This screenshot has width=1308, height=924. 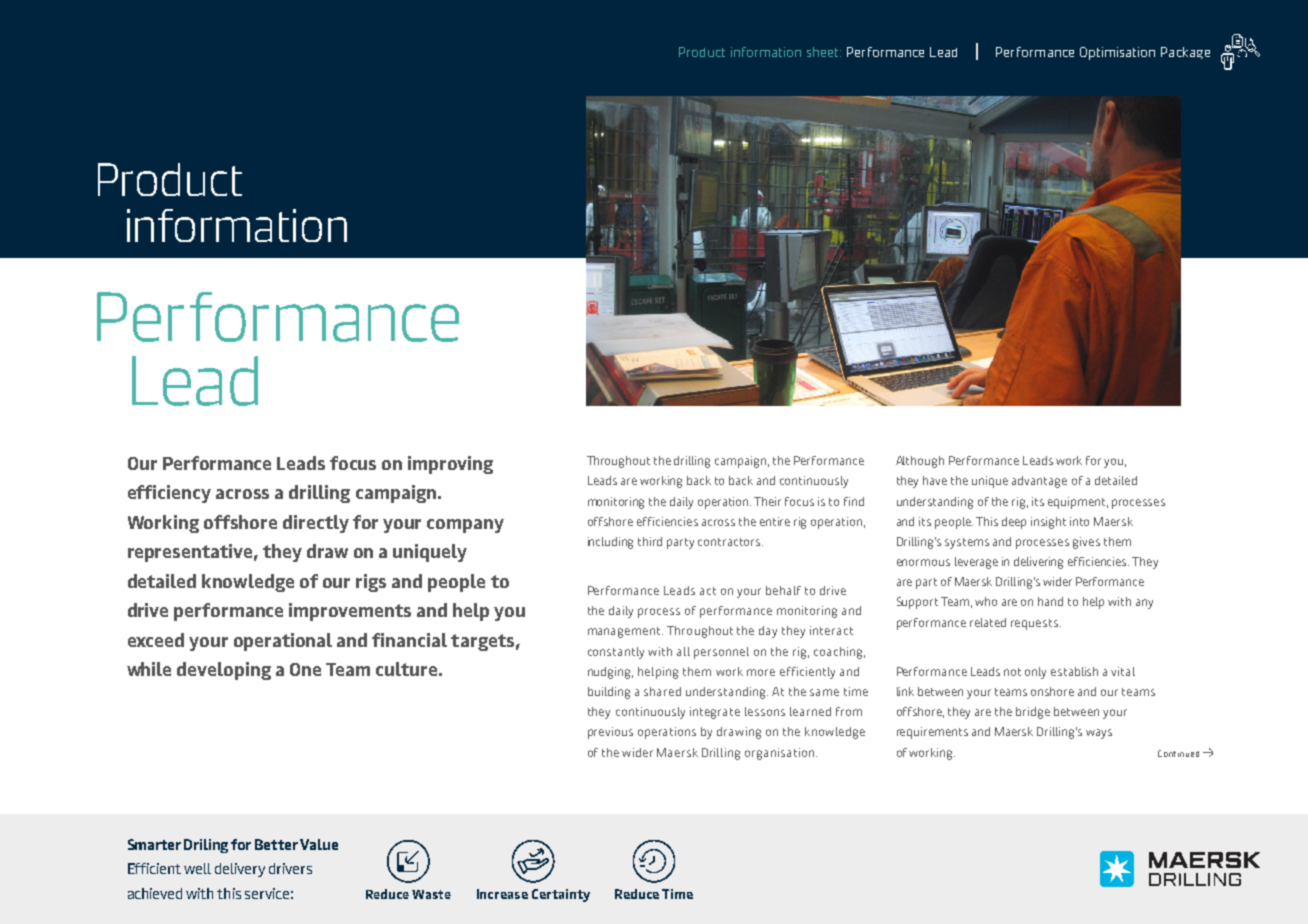 What do you see at coordinates (824, 52) in the screenshot?
I see `sheet` at bounding box center [824, 52].
